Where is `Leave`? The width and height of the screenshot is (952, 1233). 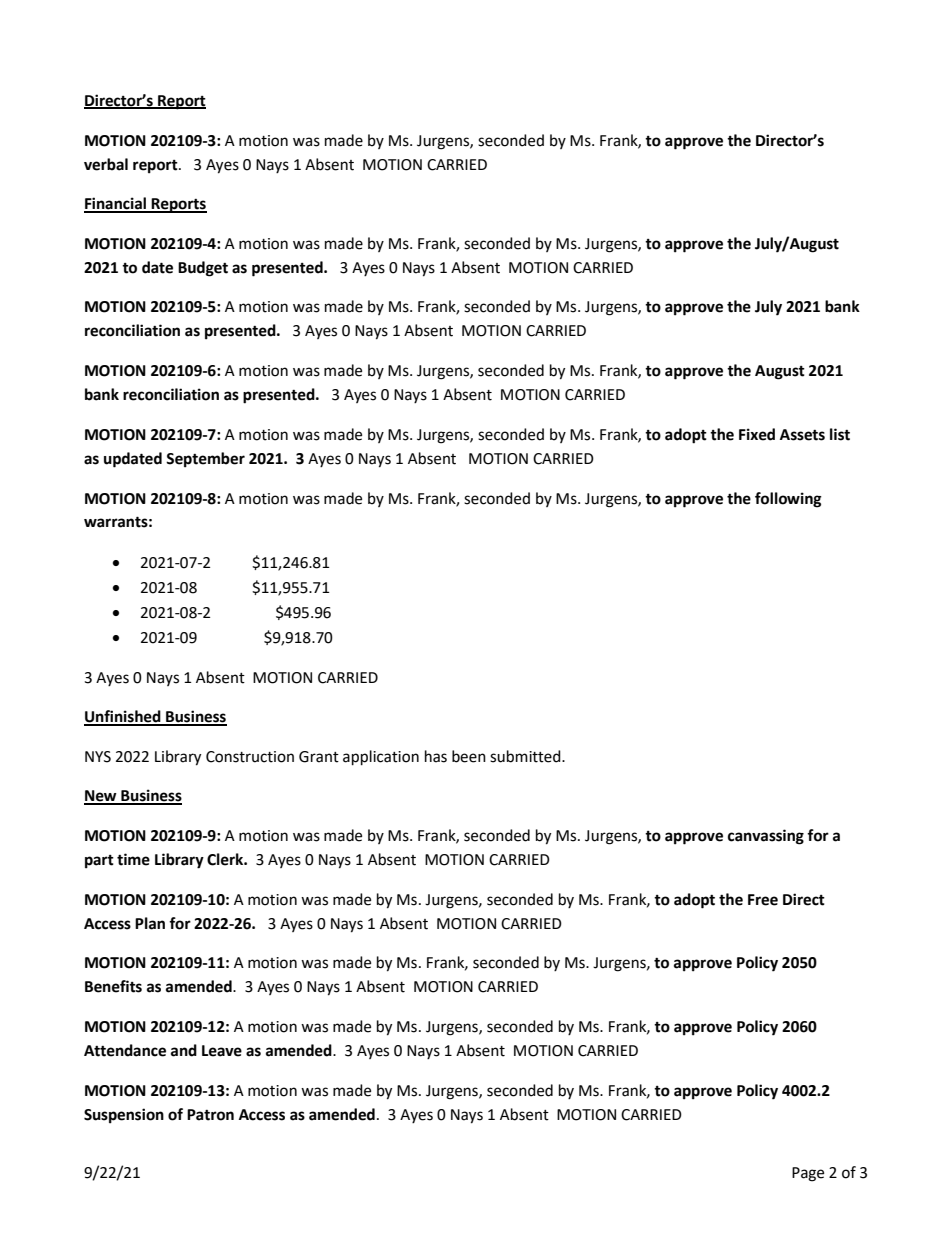
Leave is located at coordinates (222, 1051).
